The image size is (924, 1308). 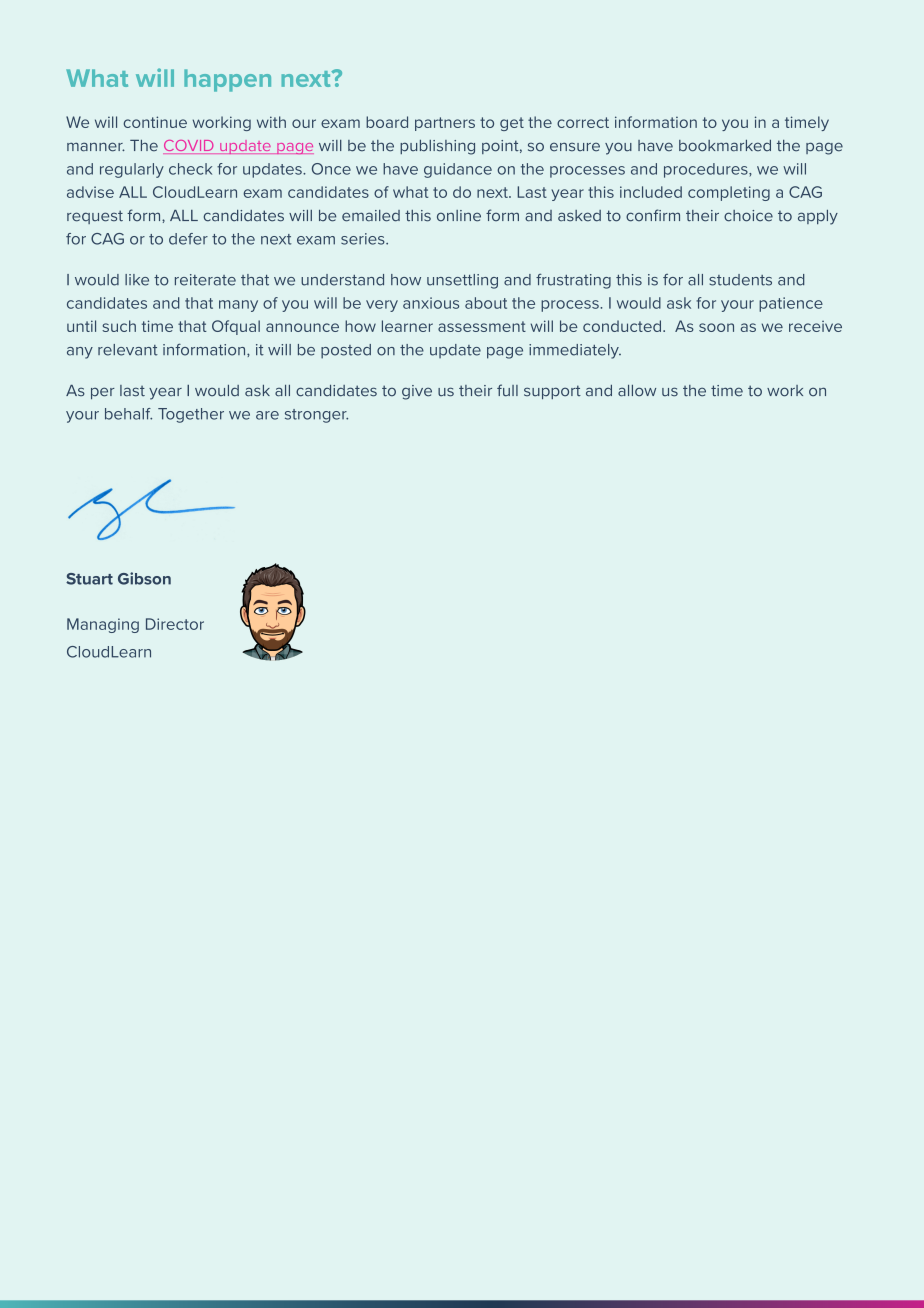 I want to click on Gibson, so click(x=144, y=578).
